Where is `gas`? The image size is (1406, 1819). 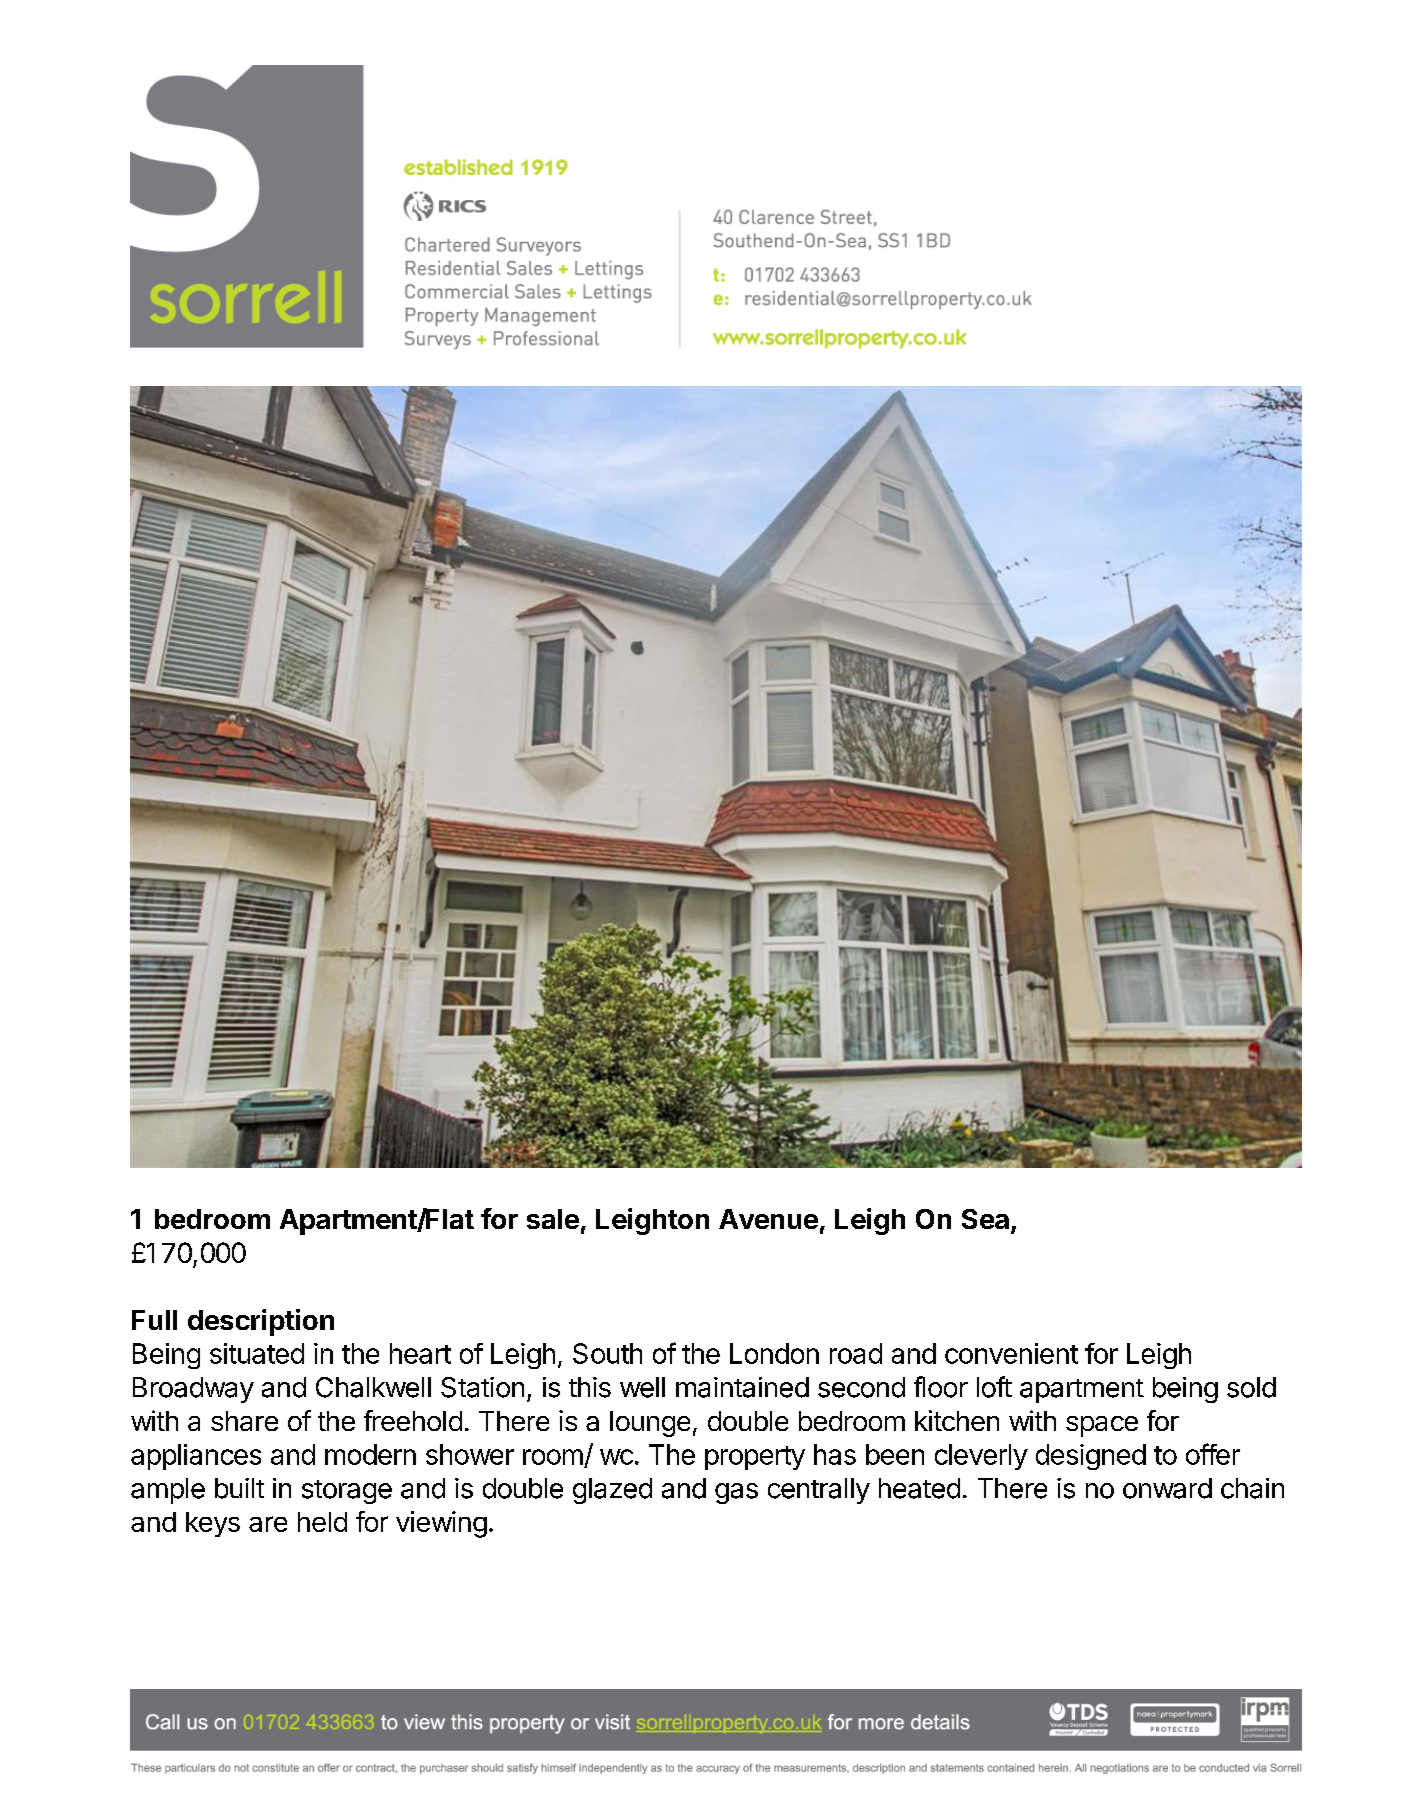
gas is located at coordinates (736, 1493).
